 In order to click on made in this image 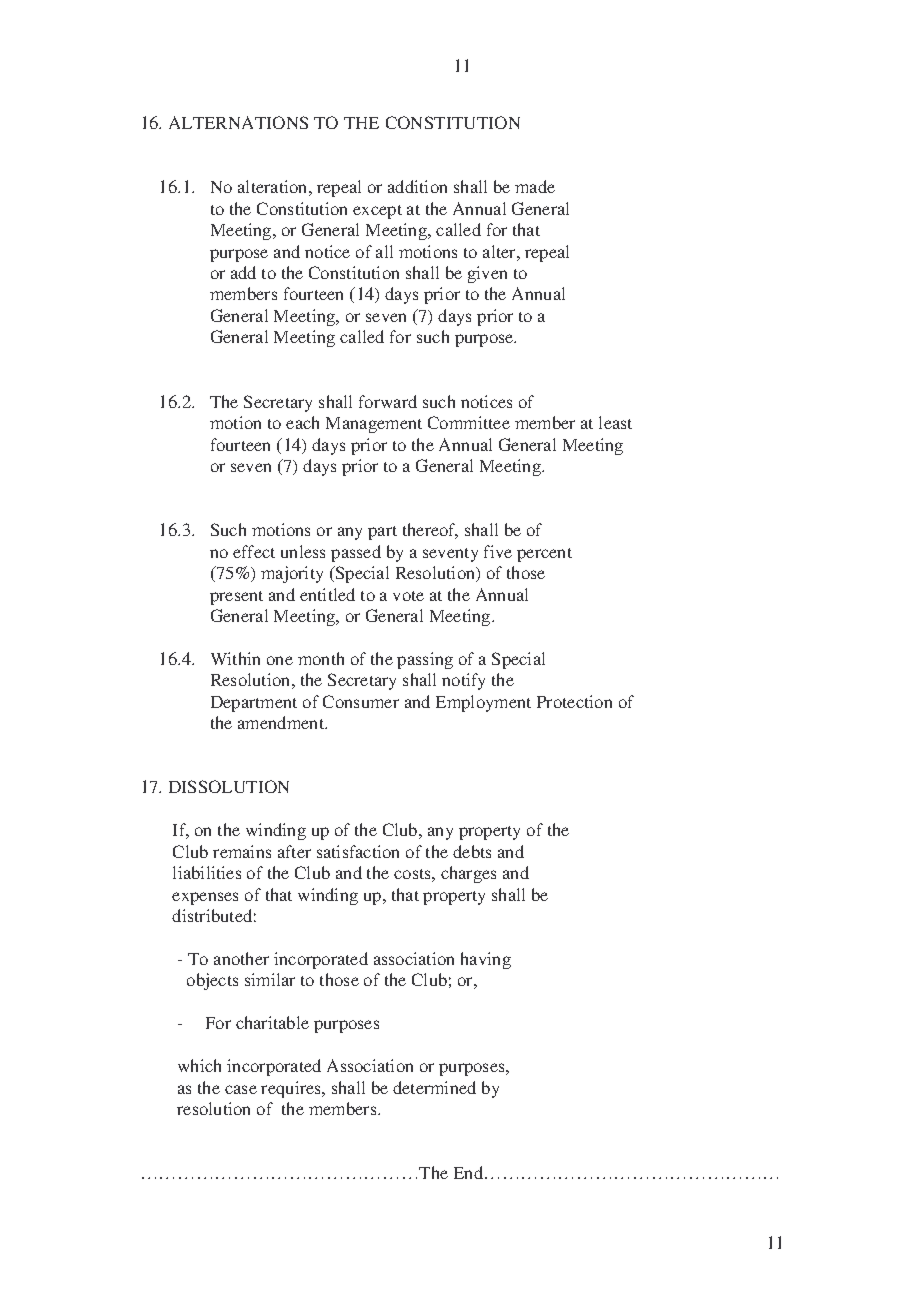, I will do `click(535, 186)`.
